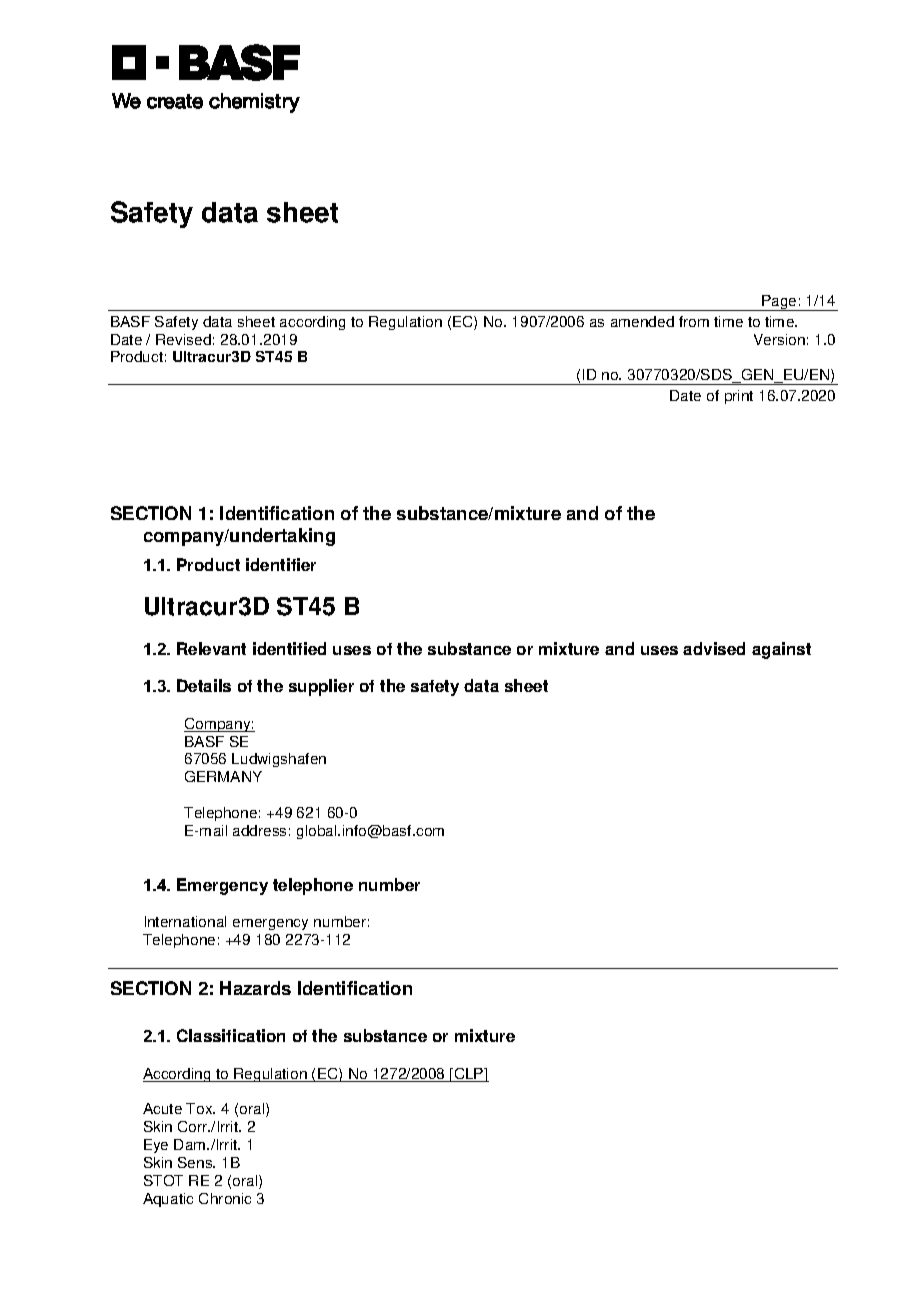  Describe the element at coordinates (225, 1198) in the image. I see `Chronic` at that location.
